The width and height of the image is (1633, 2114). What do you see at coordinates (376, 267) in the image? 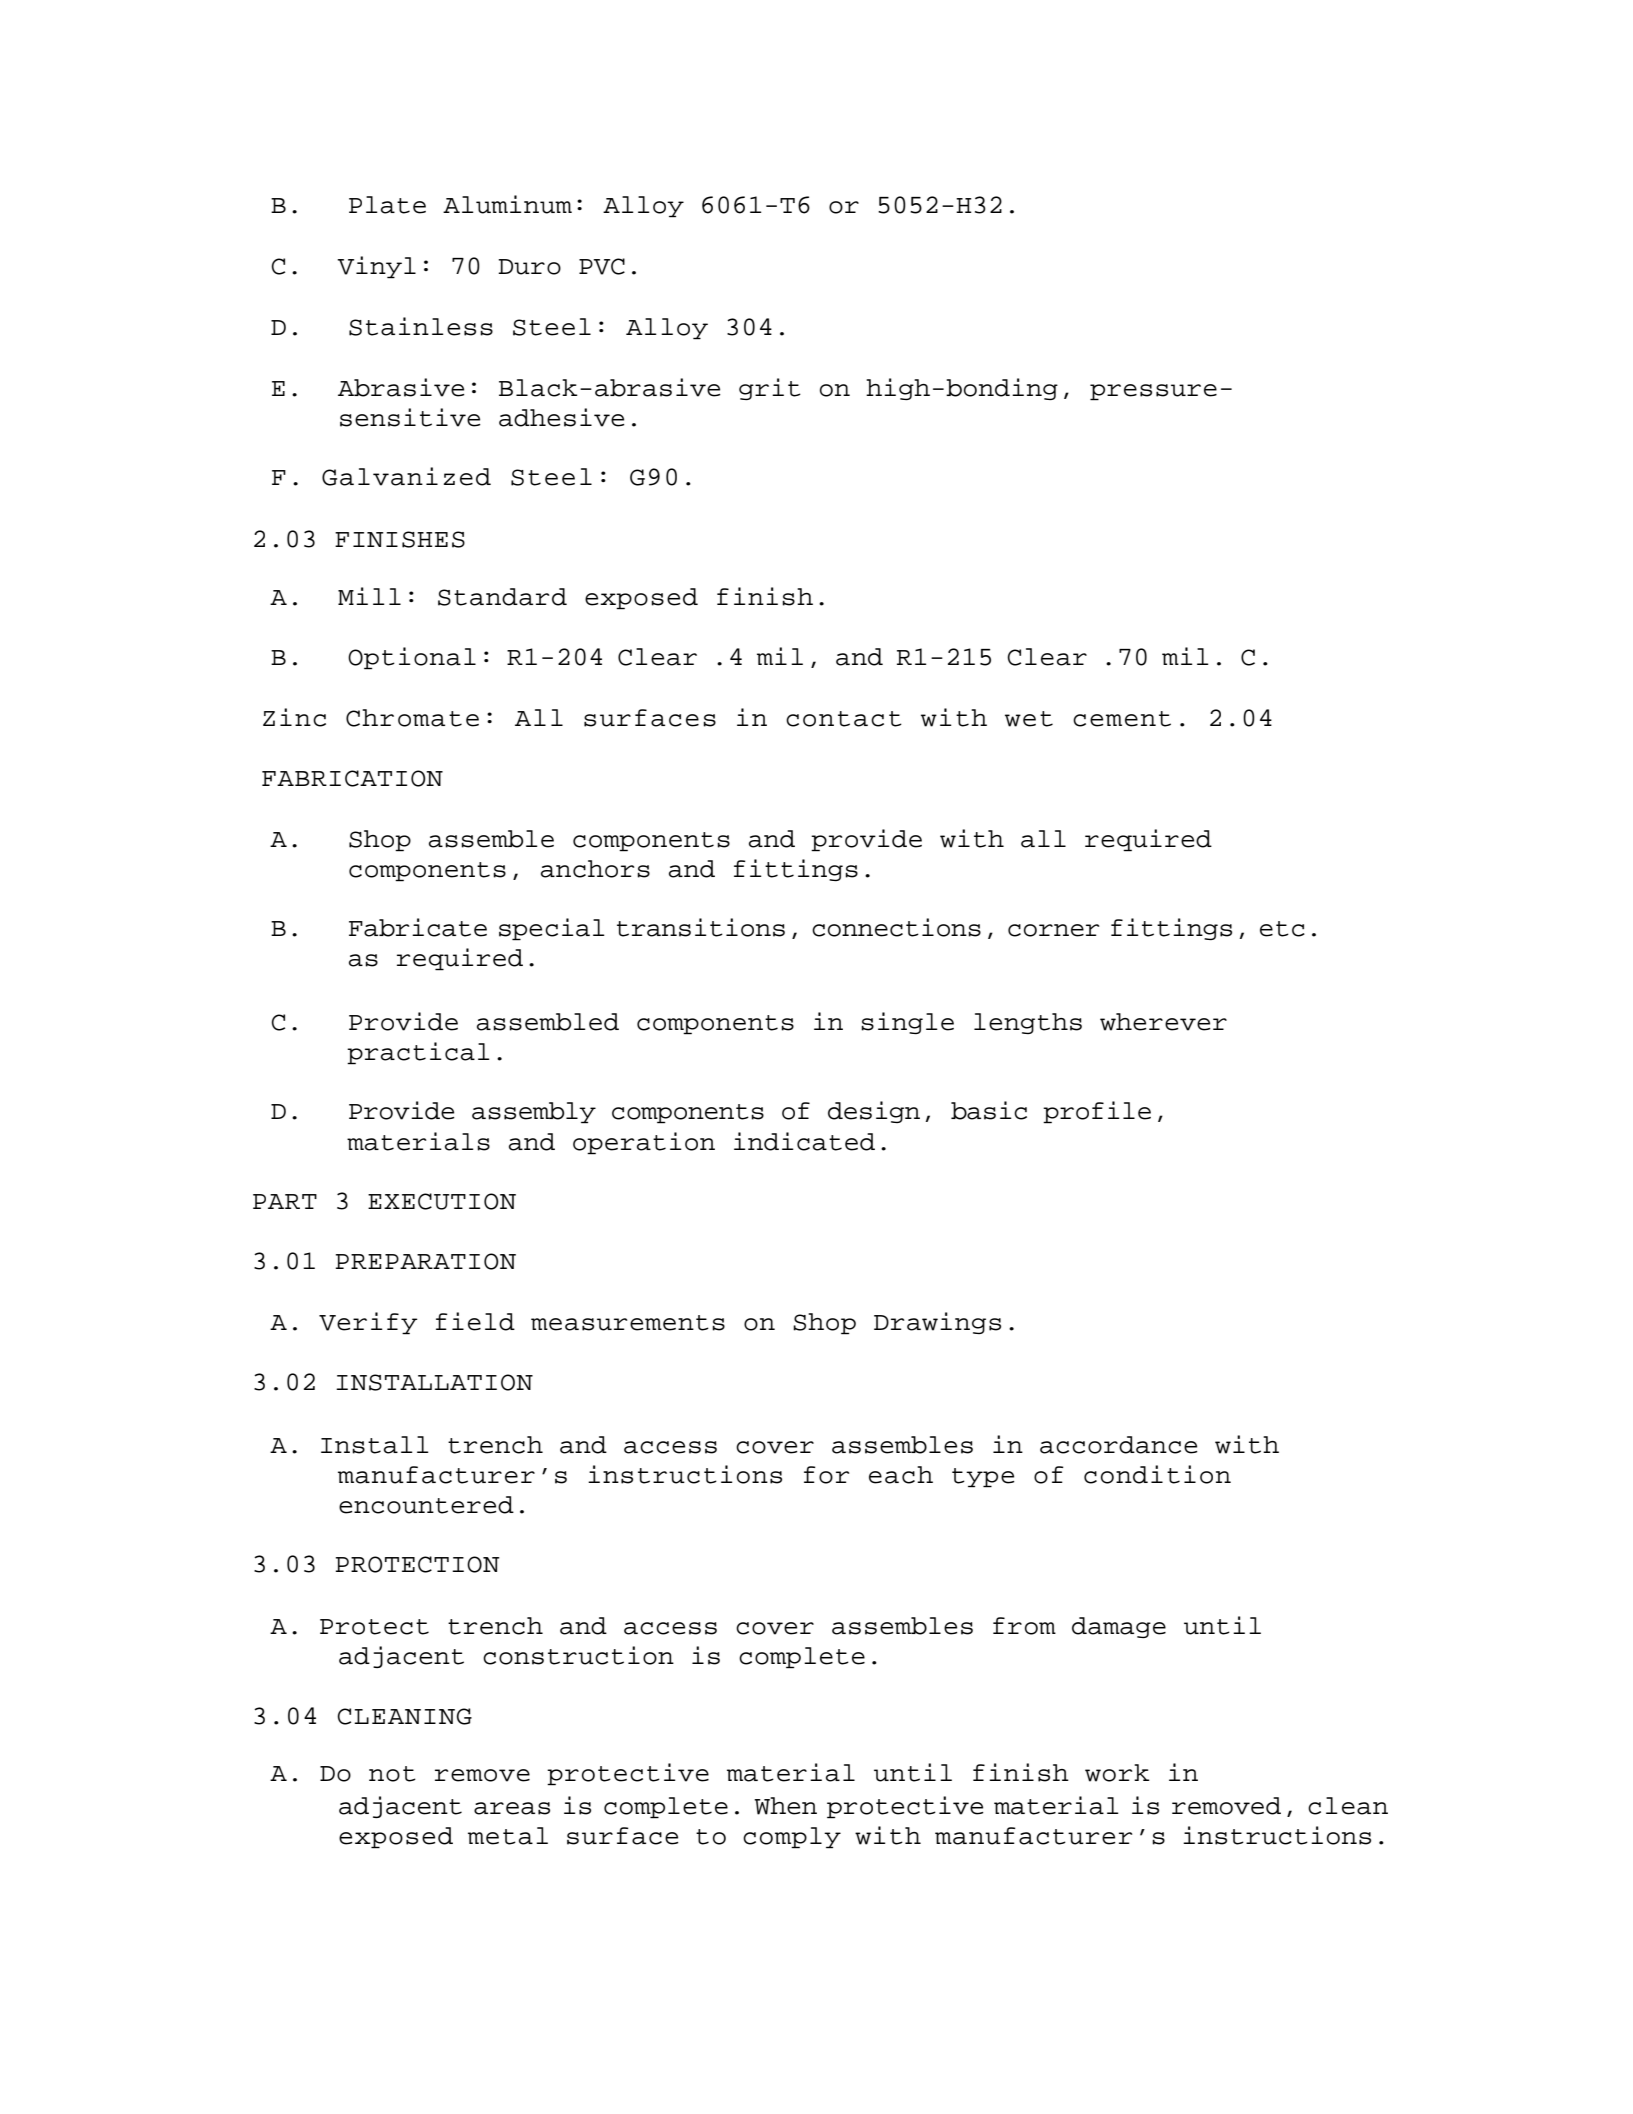
I see `Vinyl` at bounding box center [376, 267].
